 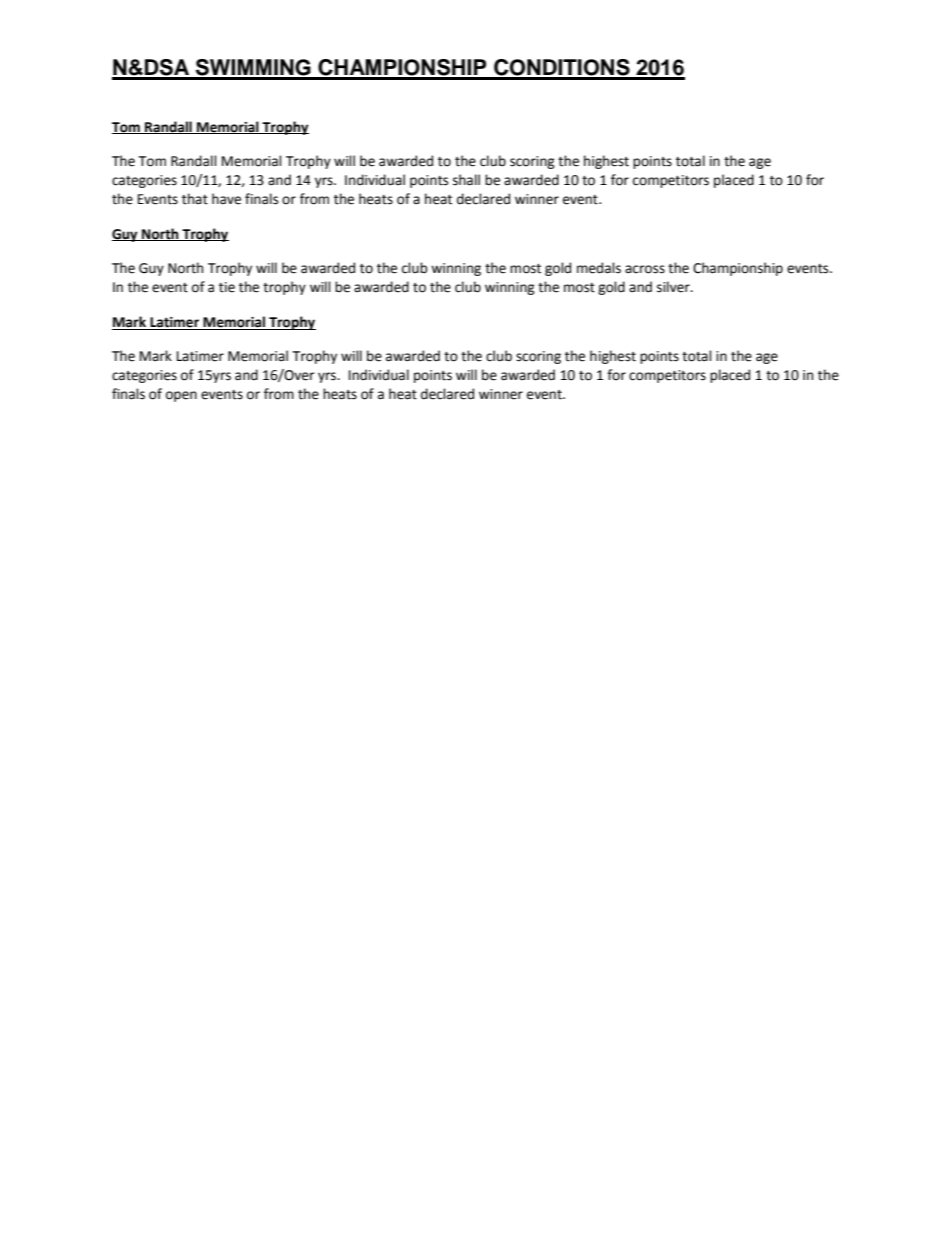 I want to click on silver, so click(x=674, y=287).
